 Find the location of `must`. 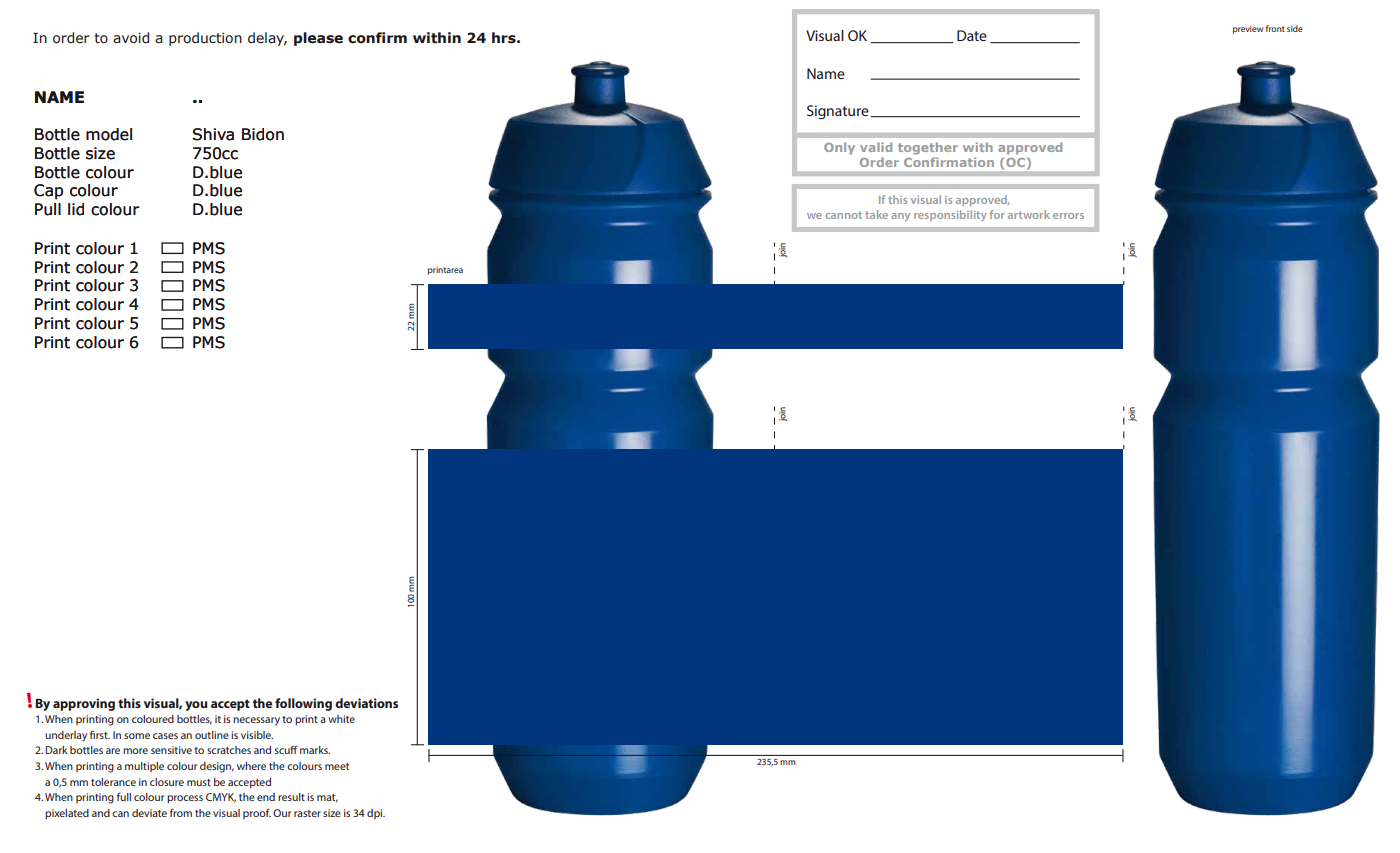

must is located at coordinates (199, 782).
